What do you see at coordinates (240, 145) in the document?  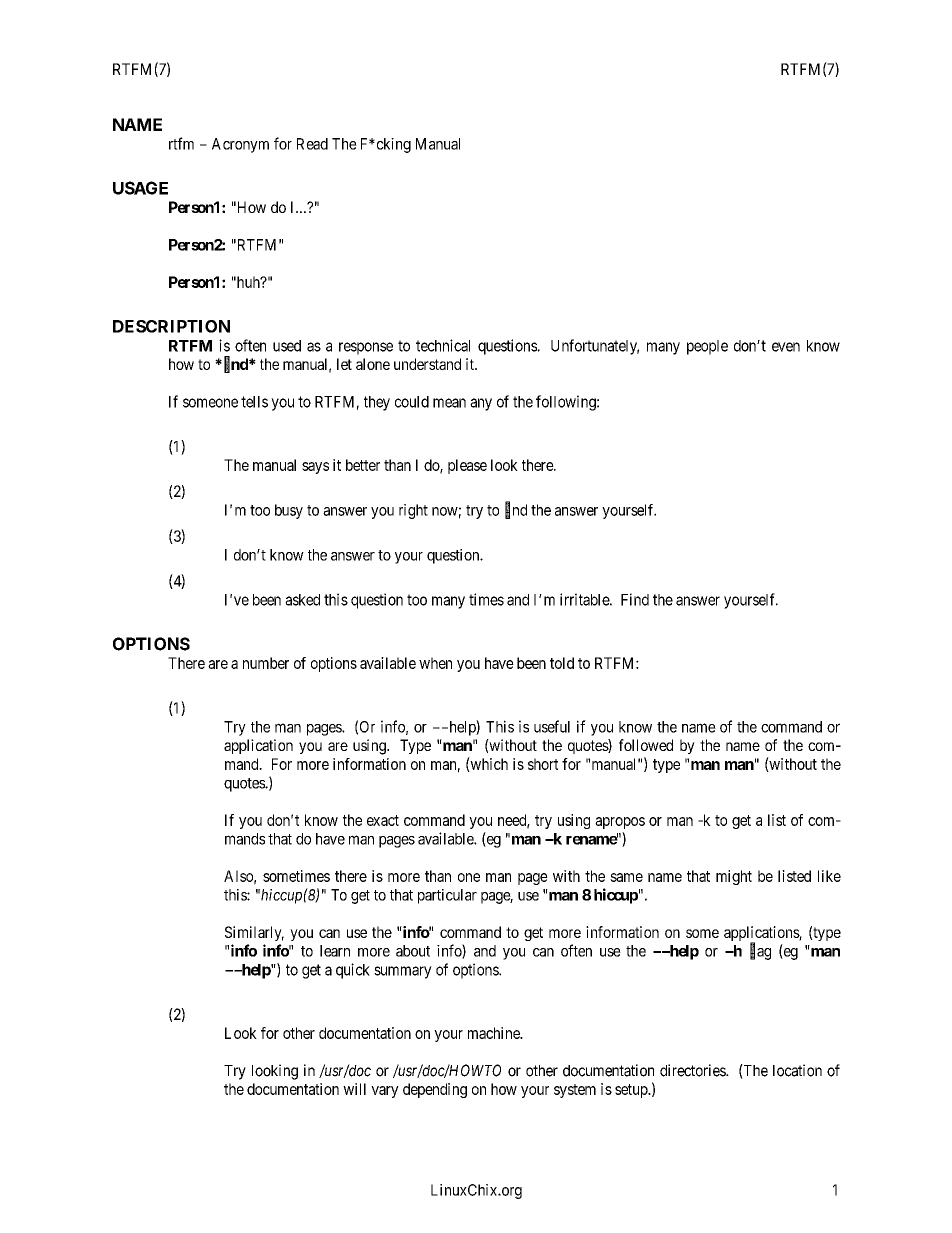 I see `Acronym` at bounding box center [240, 145].
